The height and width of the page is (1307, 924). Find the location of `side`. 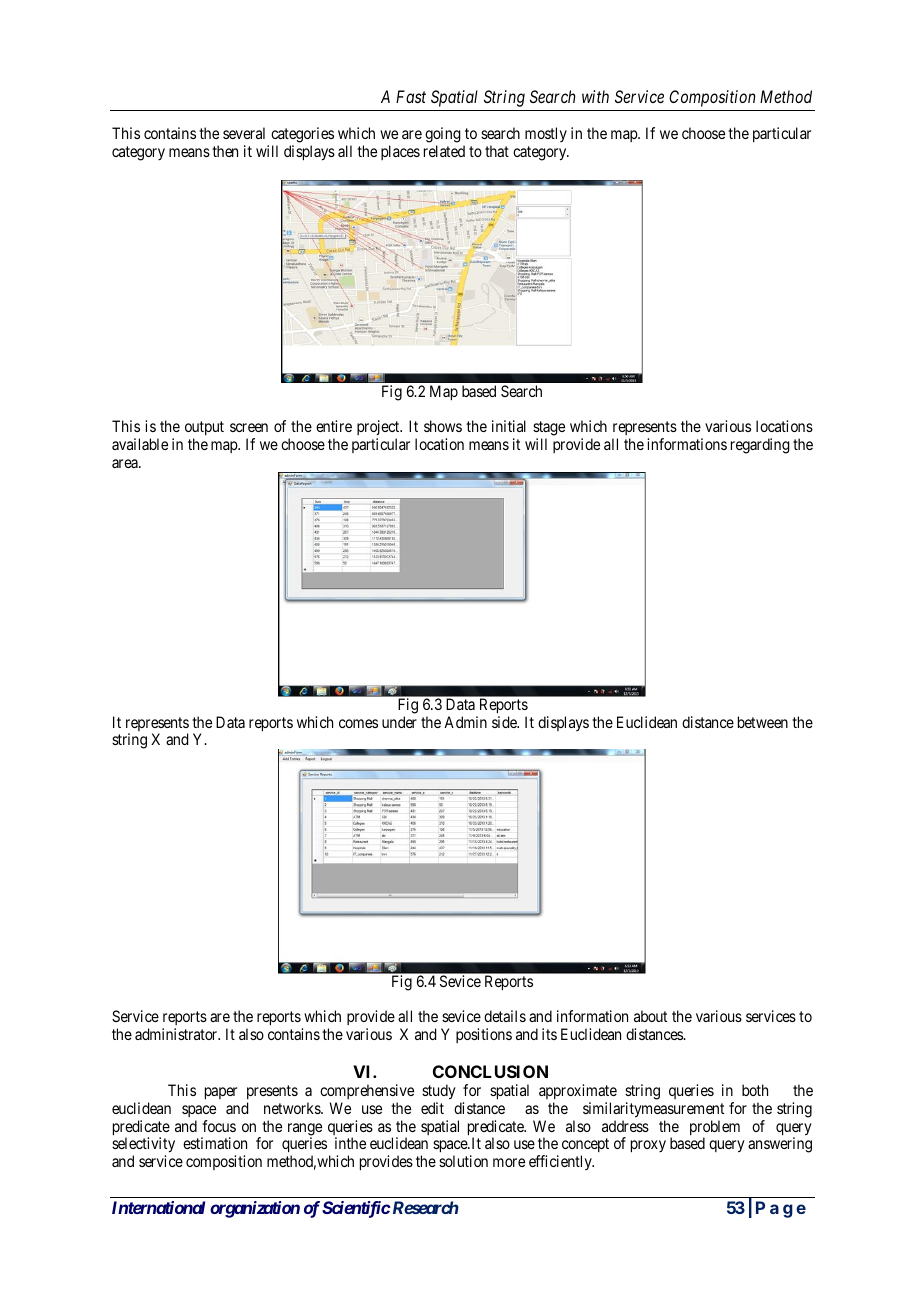

side is located at coordinates (505, 722).
